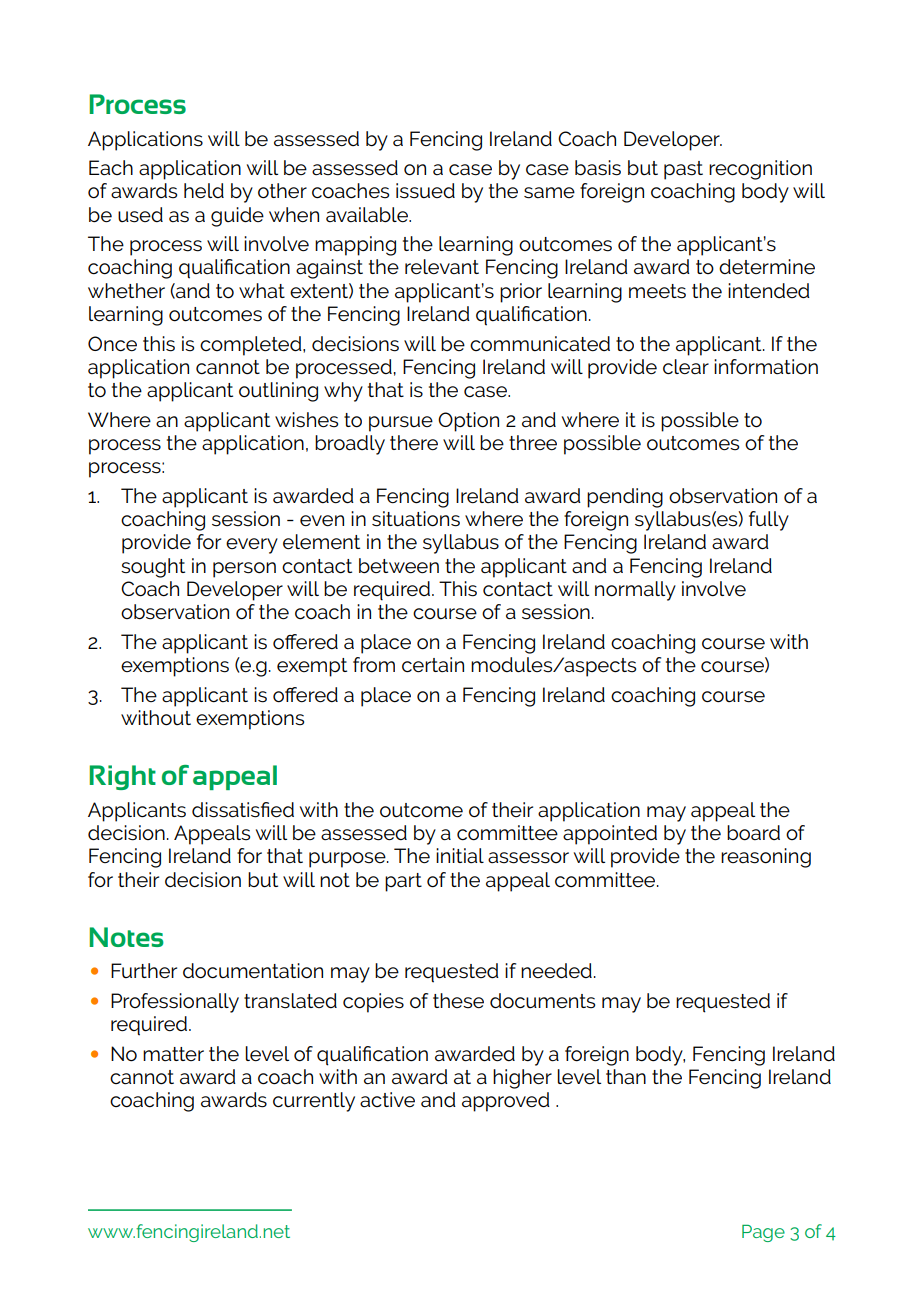  Describe the element at coordinates (204, 191) in the image. I see `held` at that location.
